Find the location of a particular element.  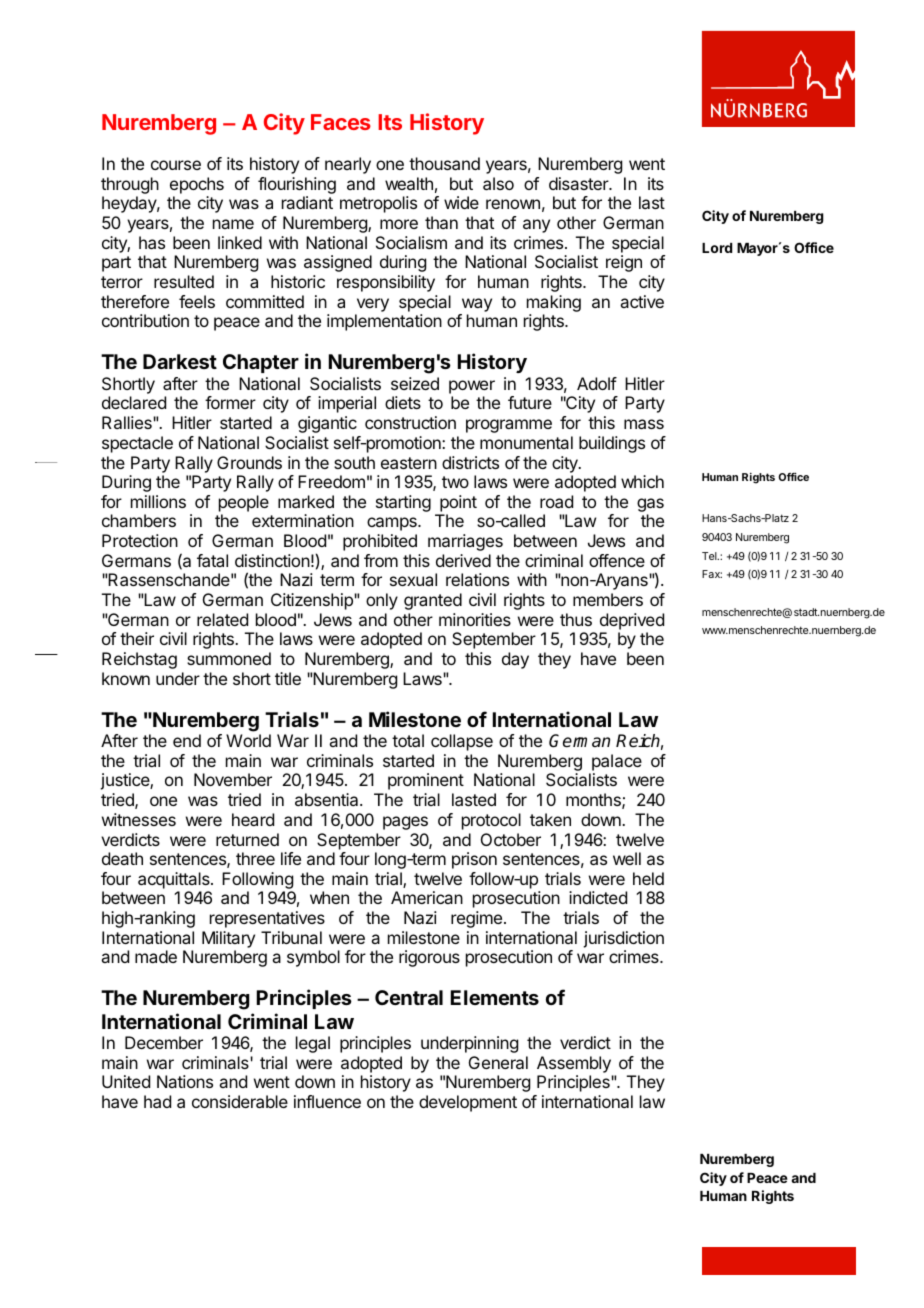

related is located at coordinates (222, 619).
